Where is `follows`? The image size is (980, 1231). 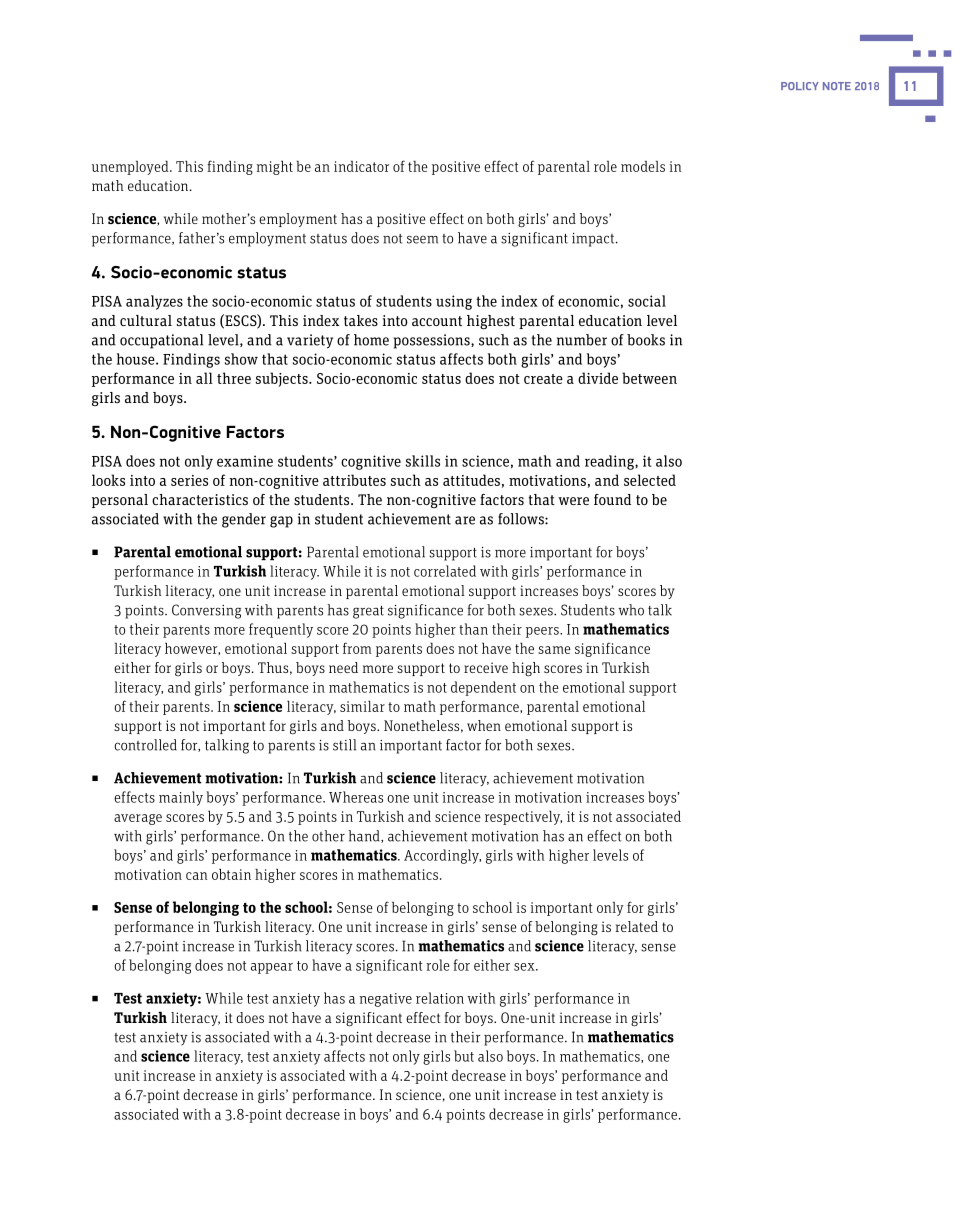 follows is located at coordinates (522, 519).
